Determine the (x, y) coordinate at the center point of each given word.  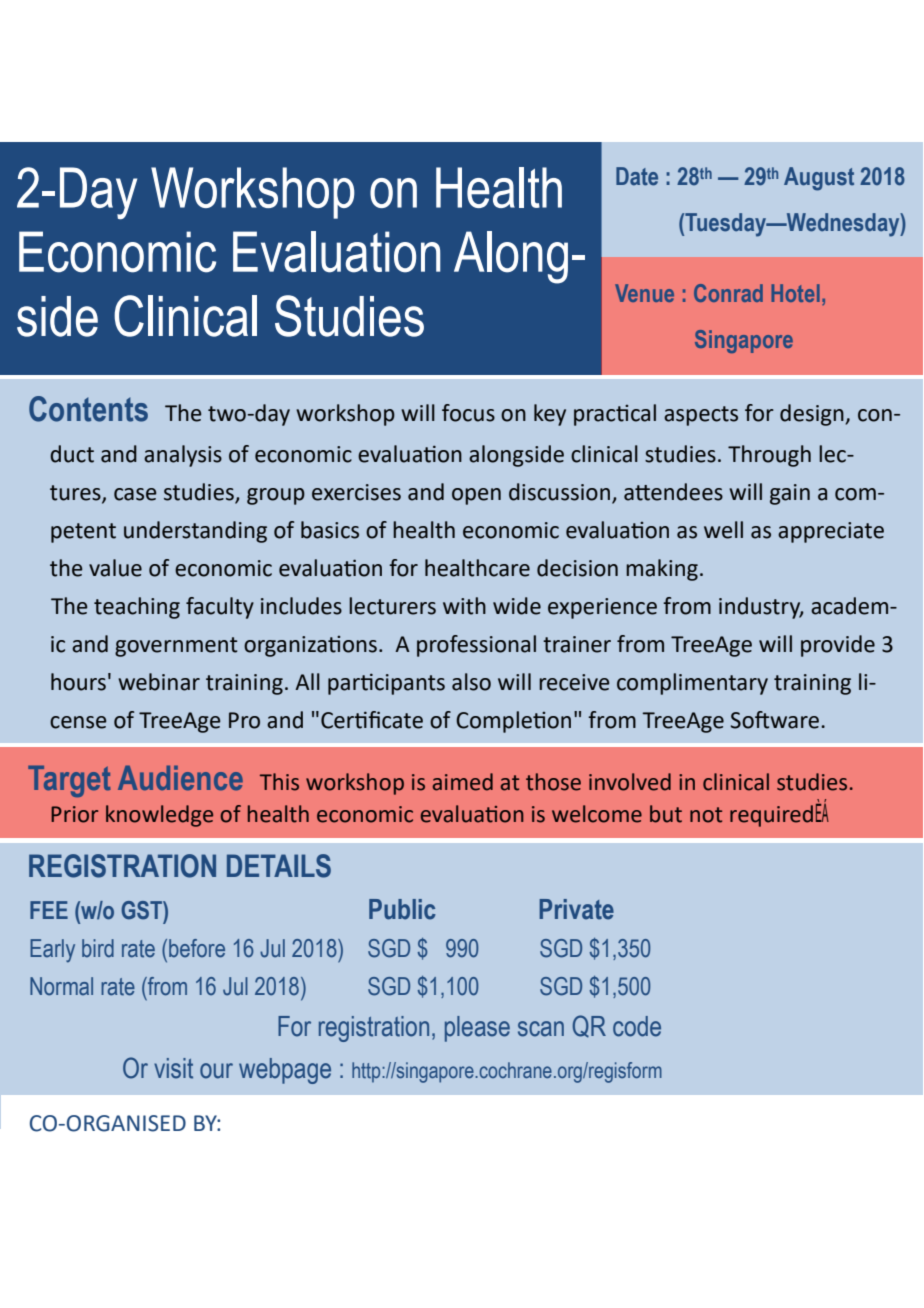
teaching (137, 608)
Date (637, 176)
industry (761, 608)
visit (173, 1068)
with (464, 606)
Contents (88, 409)
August (819, 179)
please (477, 1029)
